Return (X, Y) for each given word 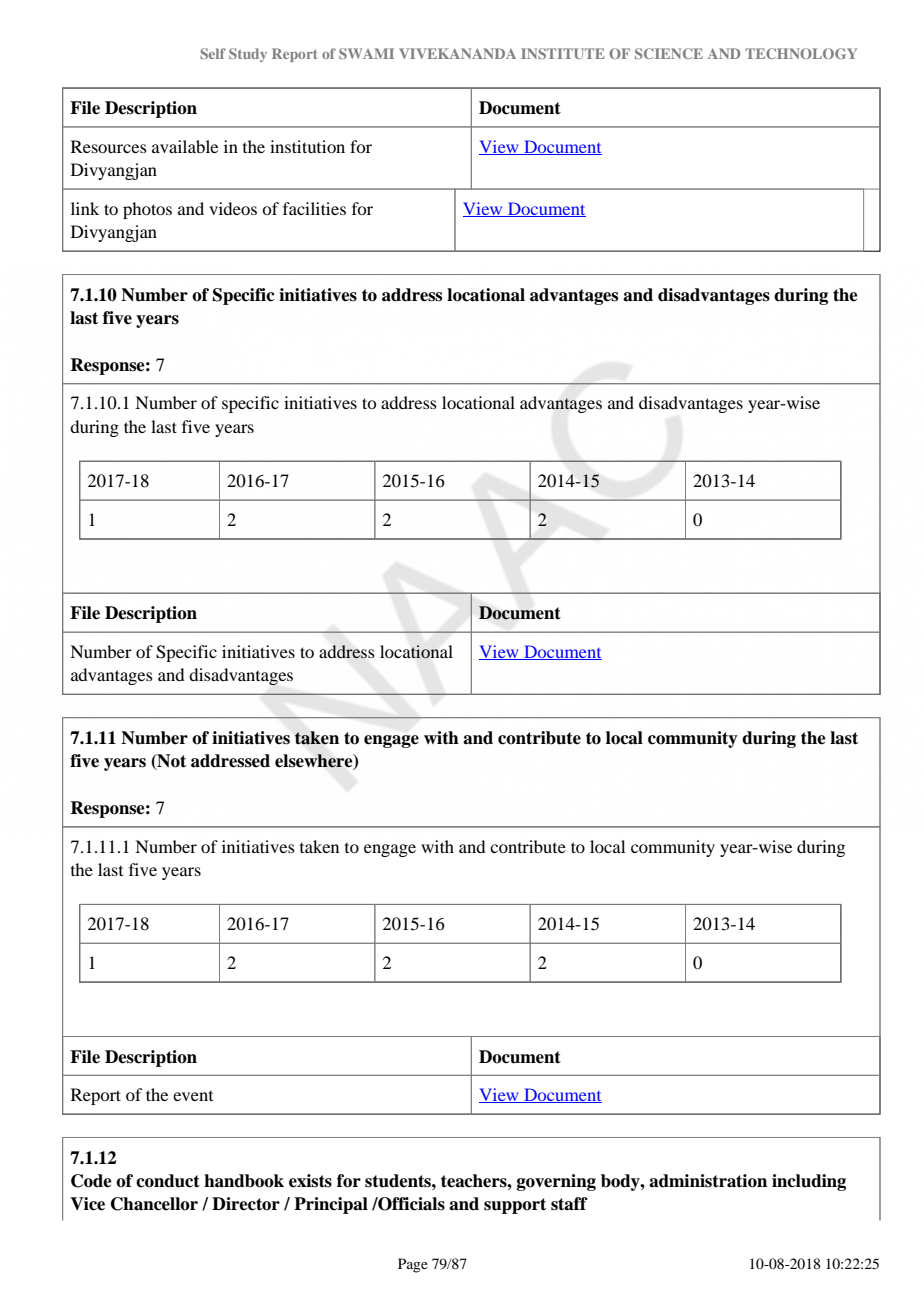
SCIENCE (669, 53)
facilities (314, 208)
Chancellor (154, 1204)
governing (556, 1182)
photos (147, 210)
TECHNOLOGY (801, 53)
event (193, 1096)
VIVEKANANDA (457, 53)
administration (708, 1181)
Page (413, 1265)
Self (213, 53)
